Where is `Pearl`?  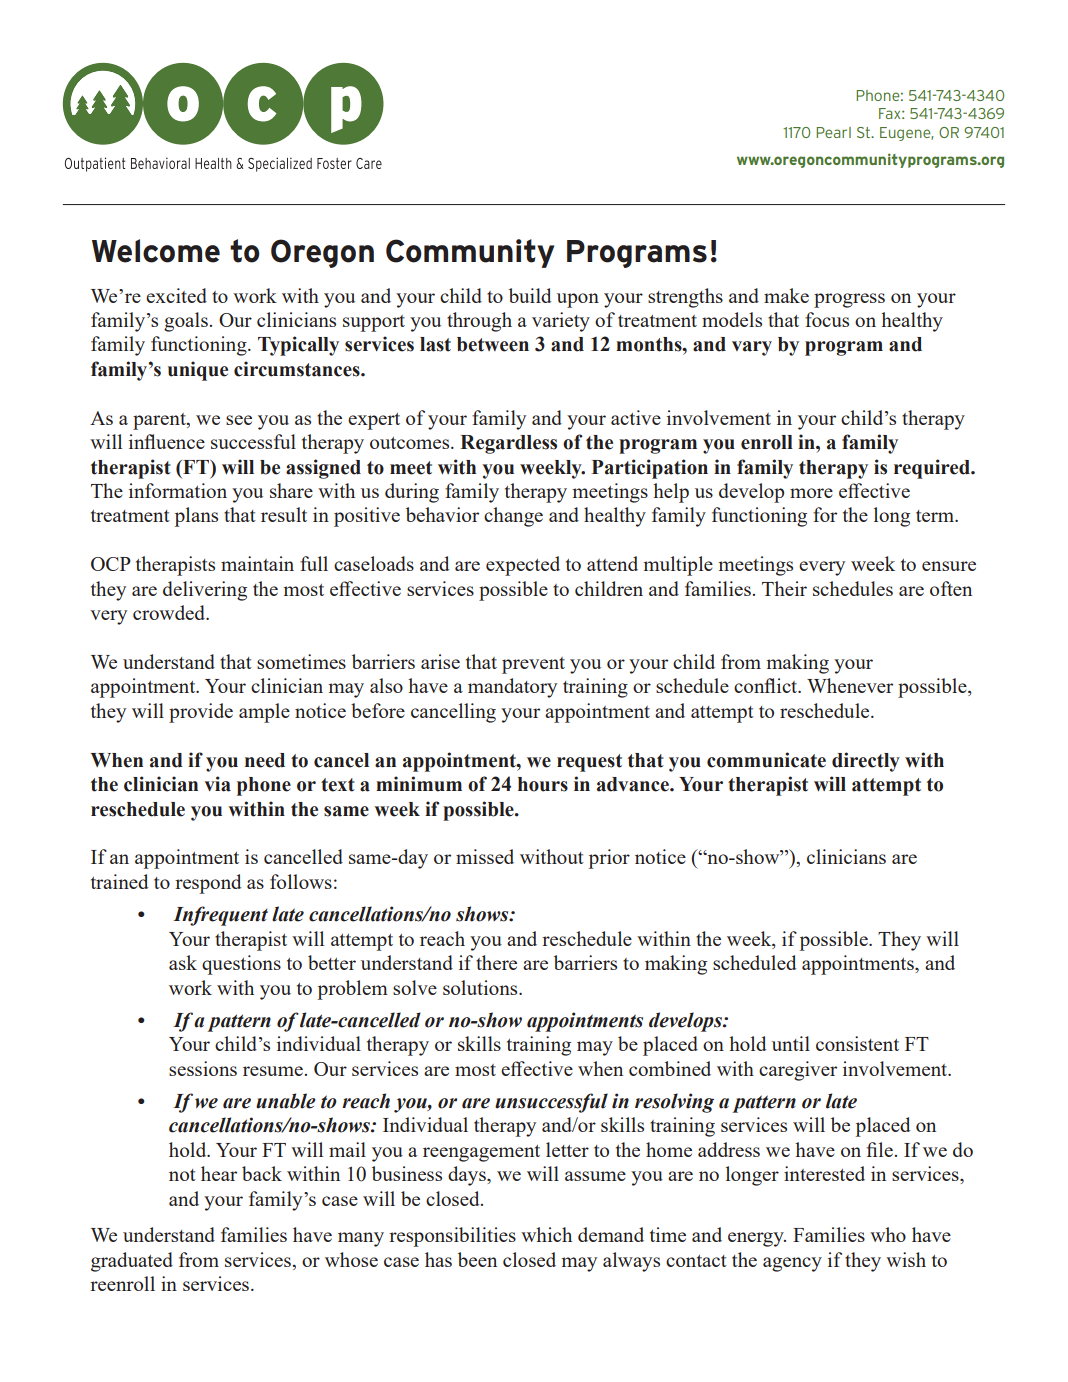
Pearl is located at coordinates (833, 132).
